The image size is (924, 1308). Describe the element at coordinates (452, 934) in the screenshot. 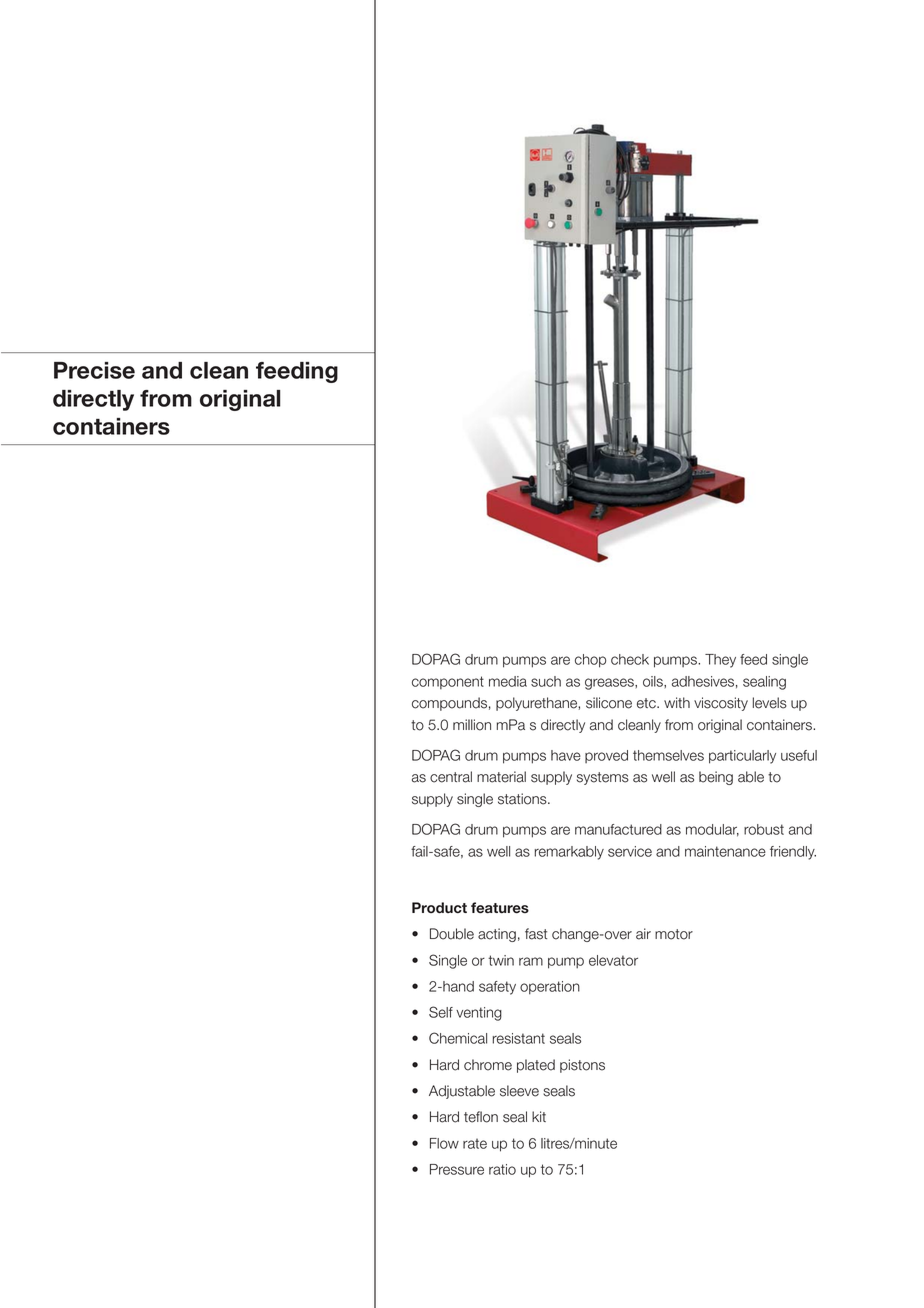

I see `Double` at that location.
